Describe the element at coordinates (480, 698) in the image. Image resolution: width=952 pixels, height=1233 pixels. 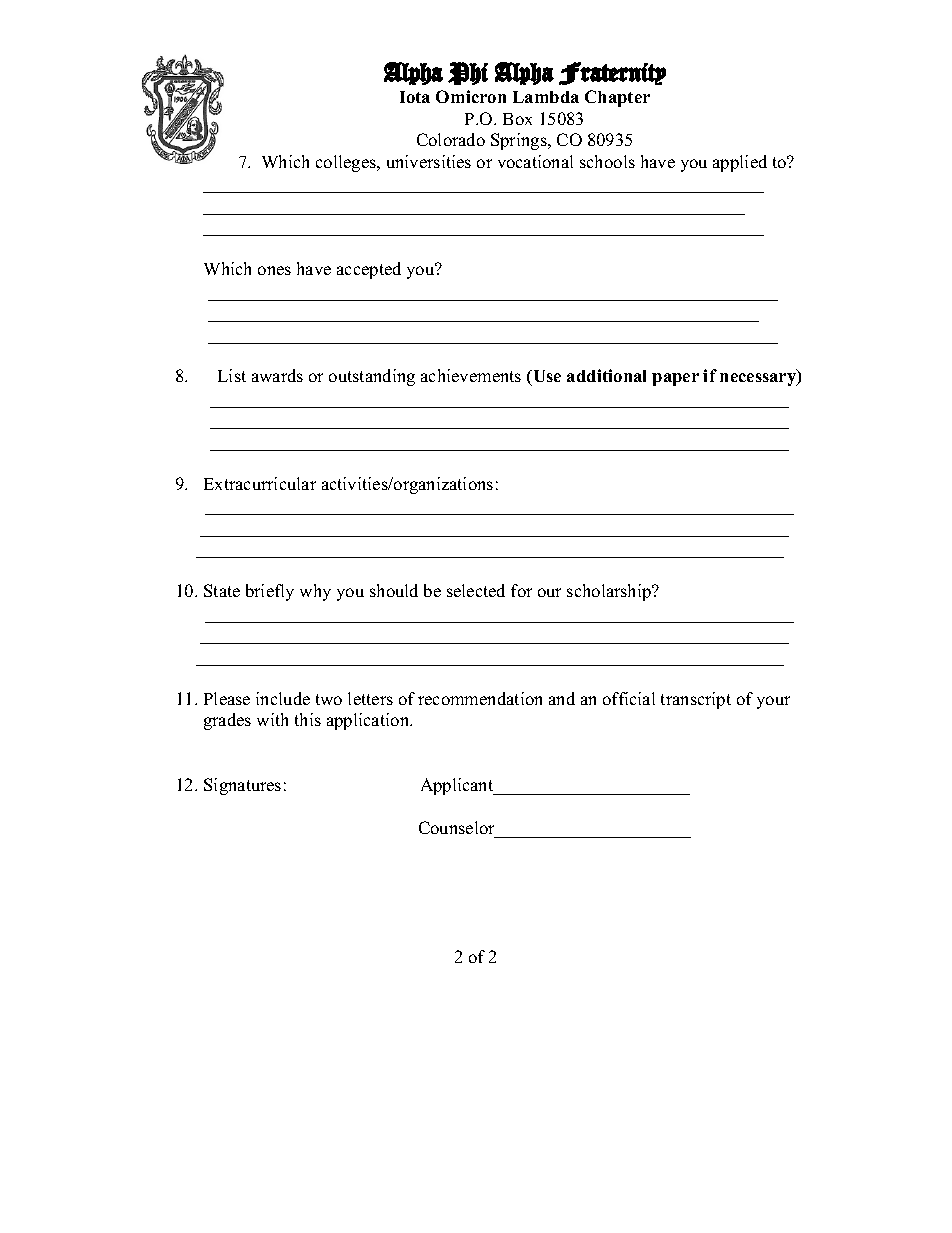
I see `recommendation` at that location.
